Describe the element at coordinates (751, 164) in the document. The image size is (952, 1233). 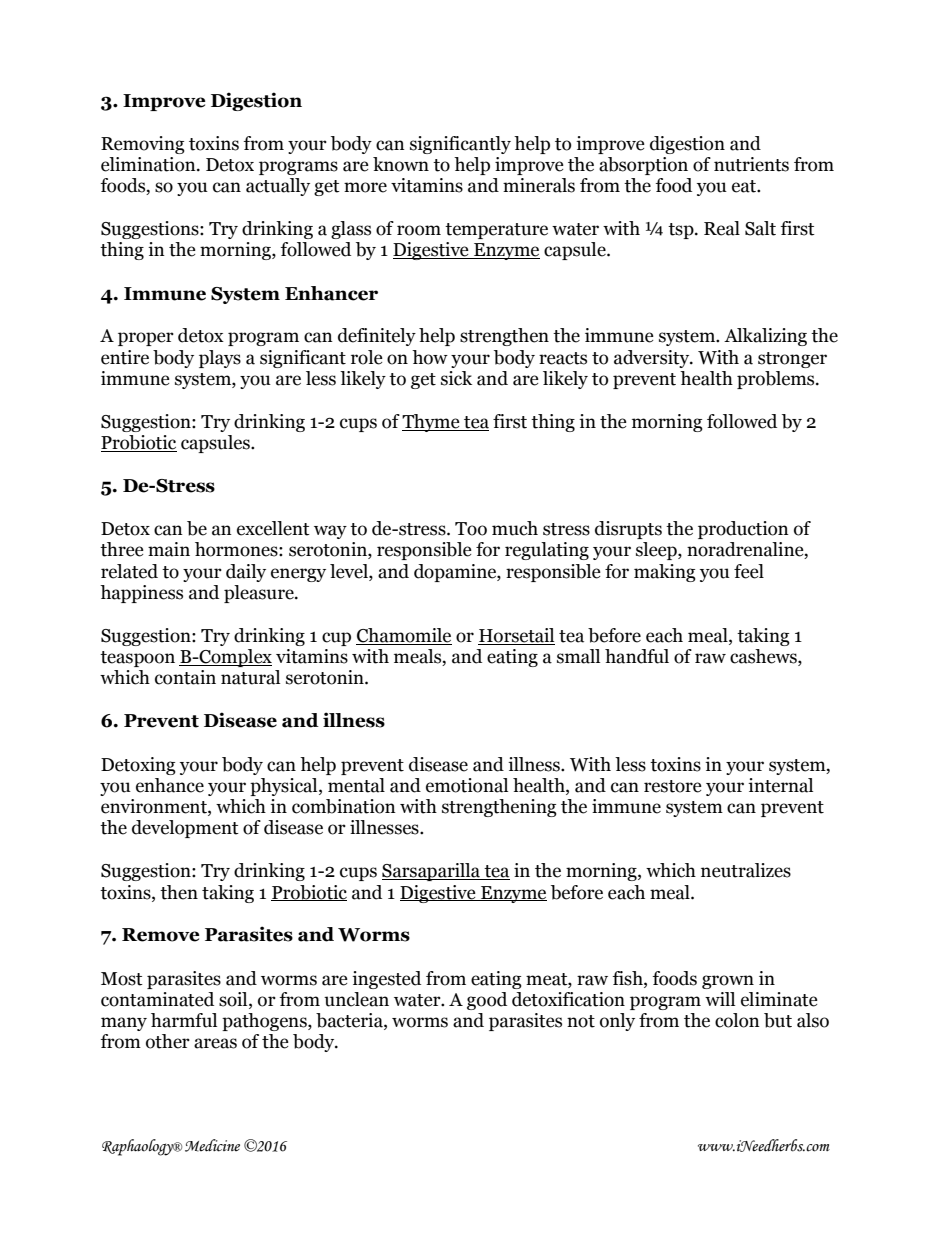
I see `nutrients` at that location.
